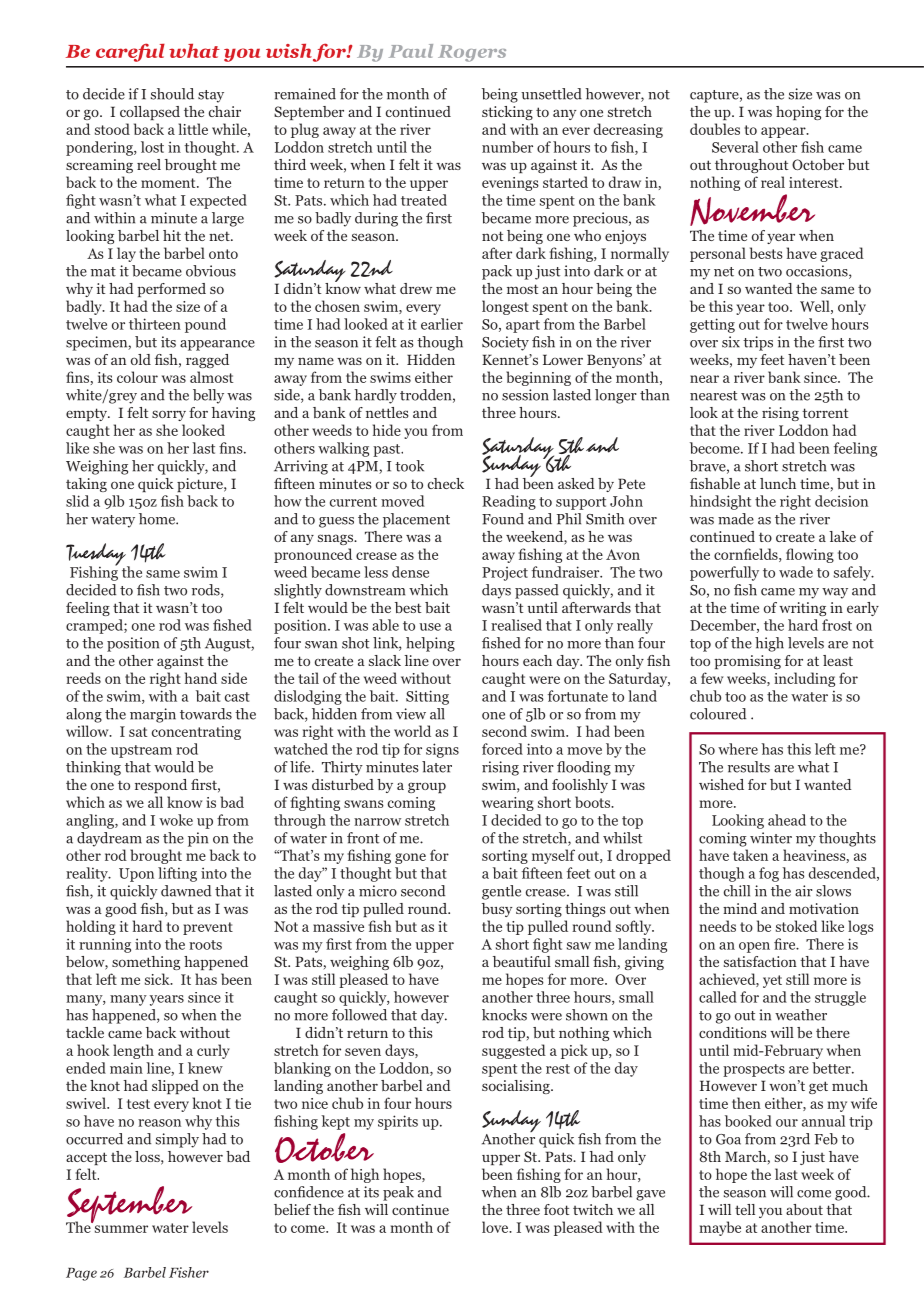 The height and width of the screenshot is (1308, 924). Describe the element at coordinates (189, 1272) in the screenshot. I see `Fisher` at that location.
